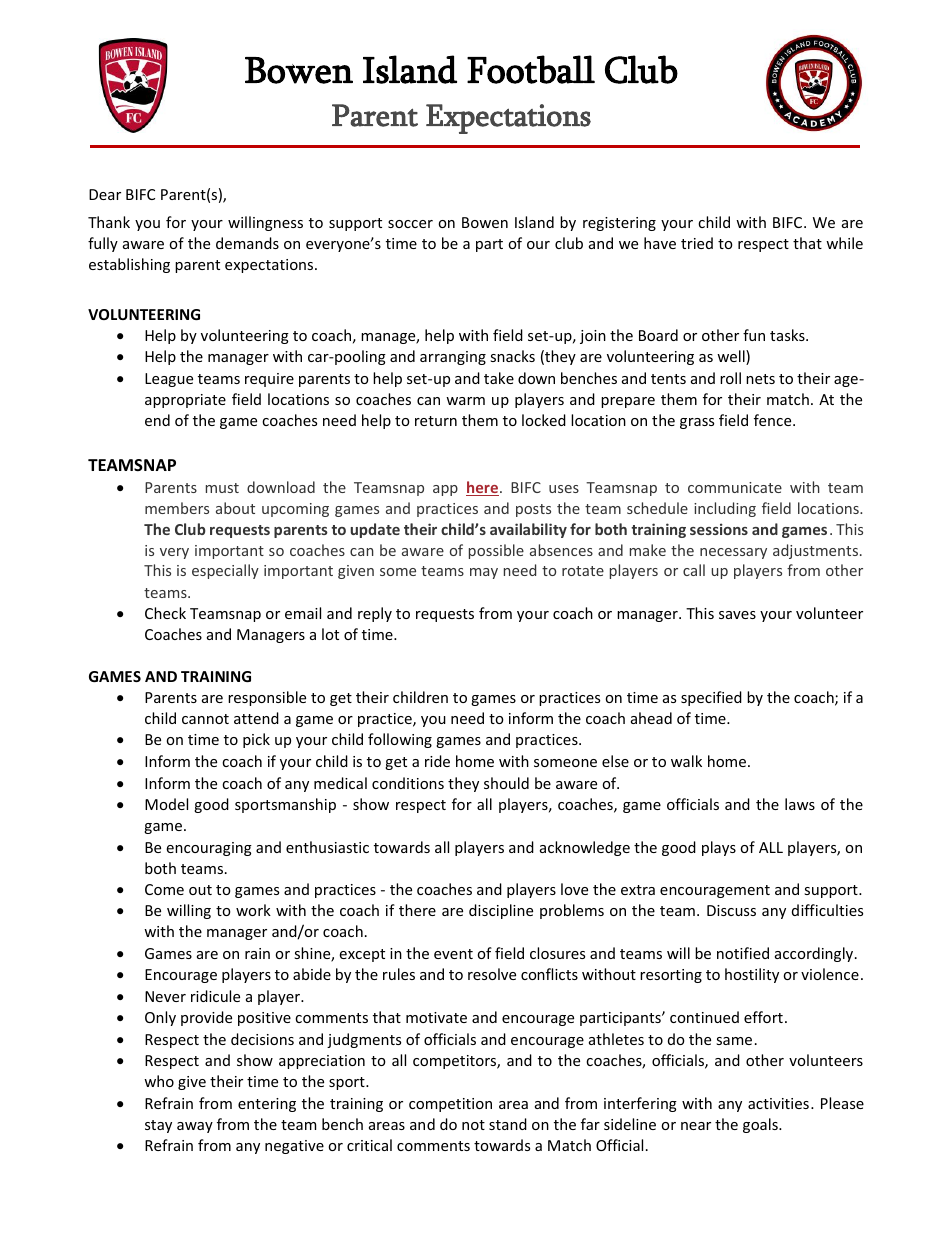 Image resolution: width=952 pixels, height=1233 pixels. Describe the element at coordinates (761, 1125) in the screenshot. I see `goals` at that location.
